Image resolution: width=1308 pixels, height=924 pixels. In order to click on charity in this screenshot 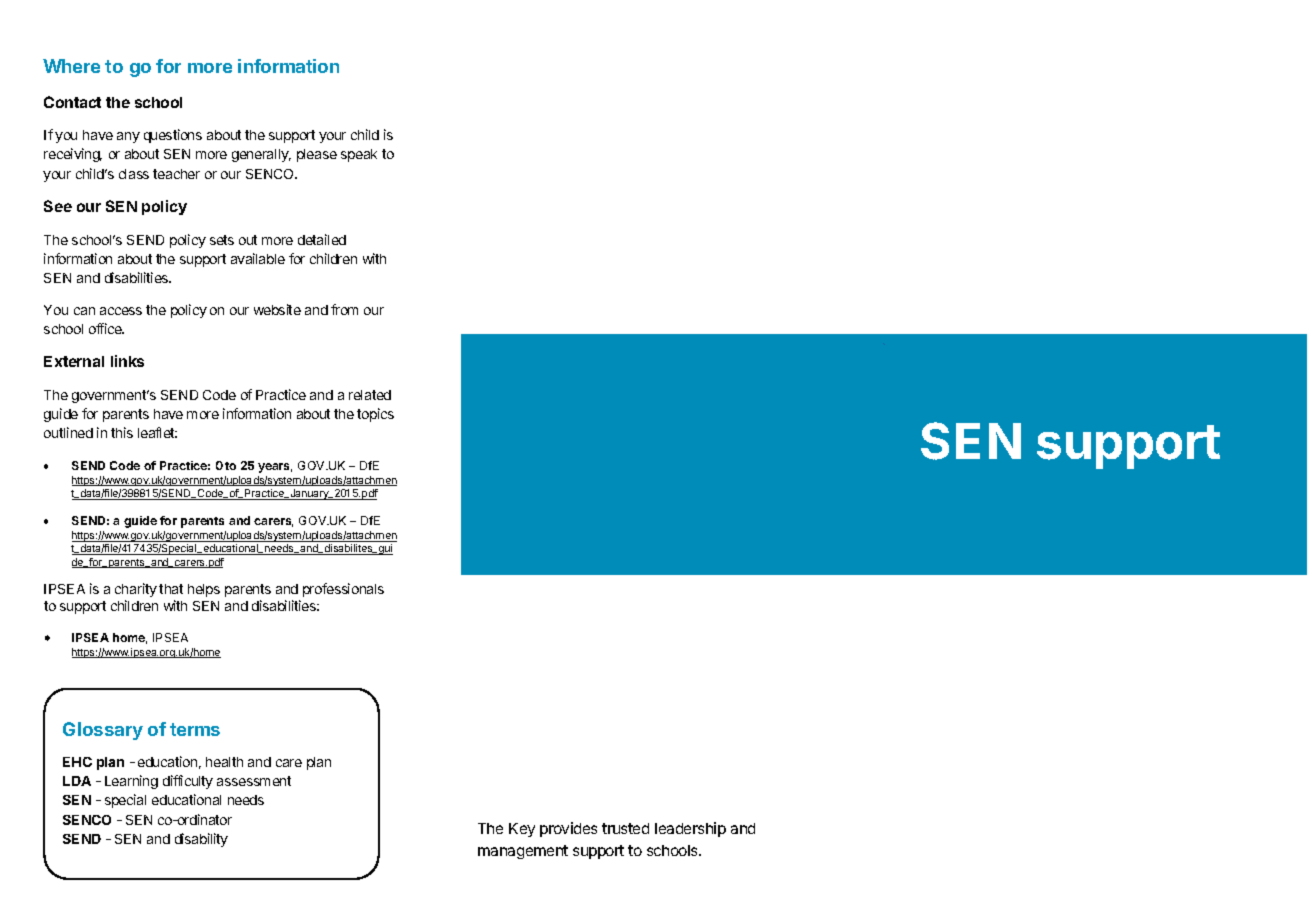, I will do `click(136, 590)`.
